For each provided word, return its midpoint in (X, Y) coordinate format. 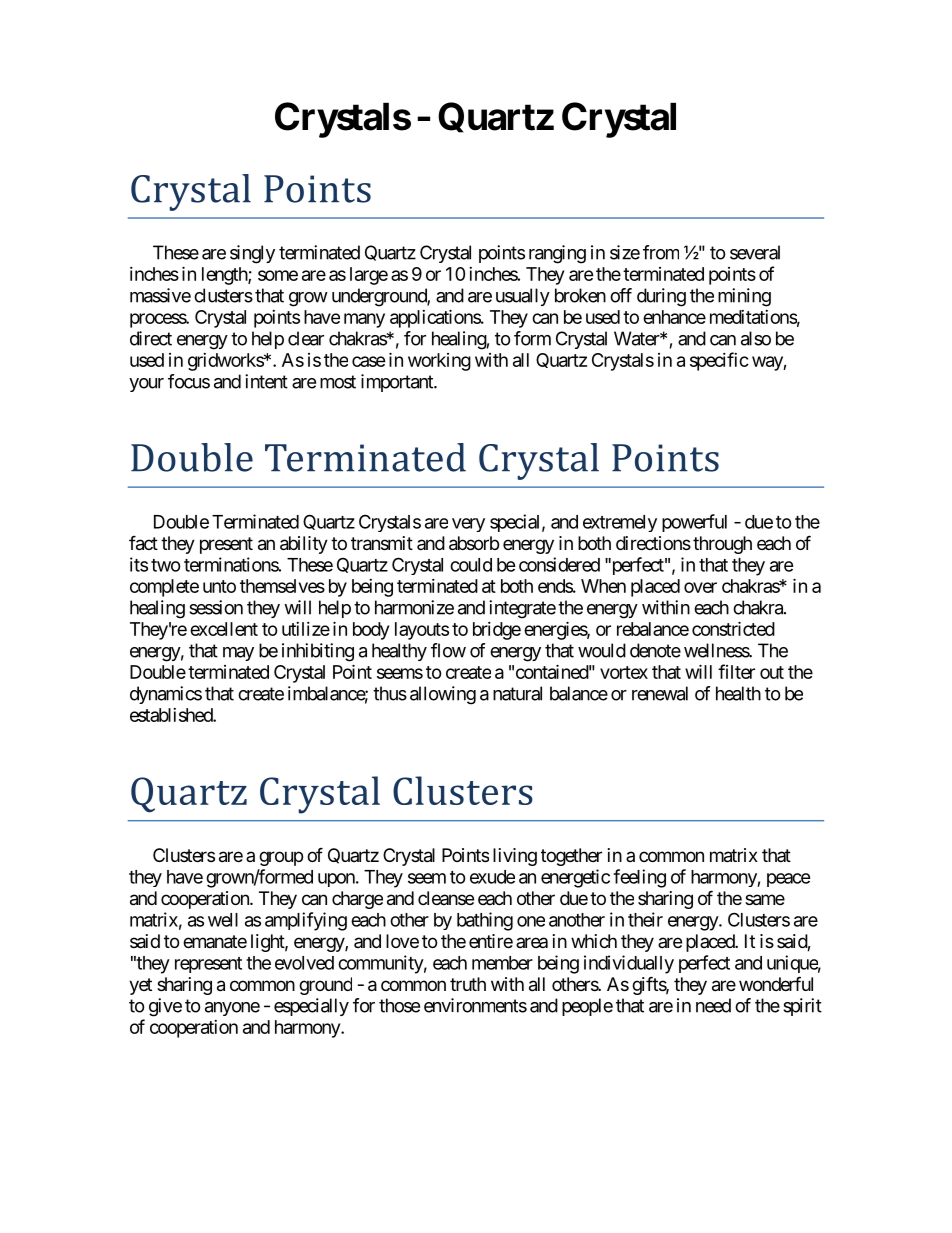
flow (448, 650)
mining (744, 297)
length (225, 276)
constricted (733, 628)
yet (140, 986)
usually (523, 297)
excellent (224, 629)
